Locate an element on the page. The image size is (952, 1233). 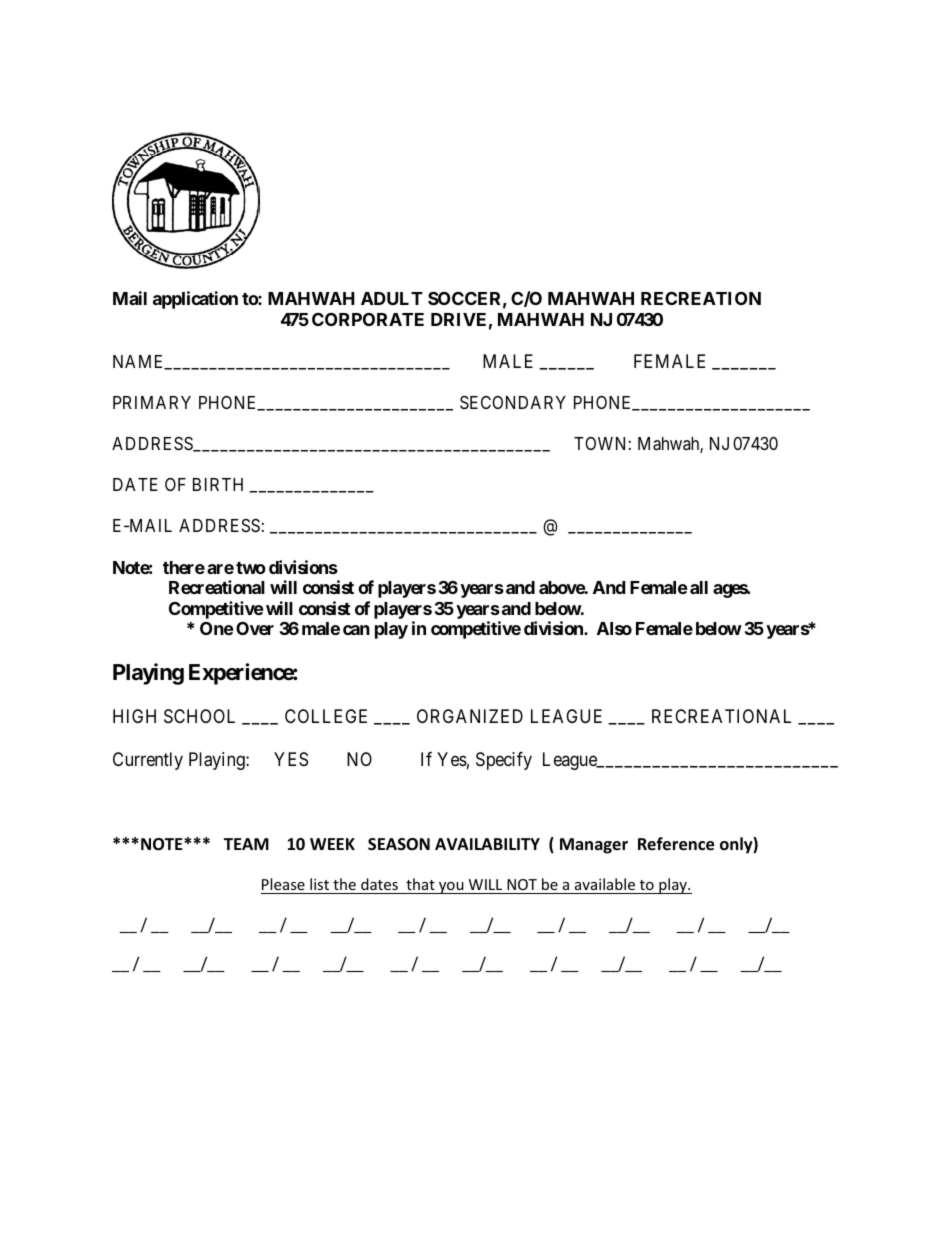
SEASON is located at coordinates (399, 844).
